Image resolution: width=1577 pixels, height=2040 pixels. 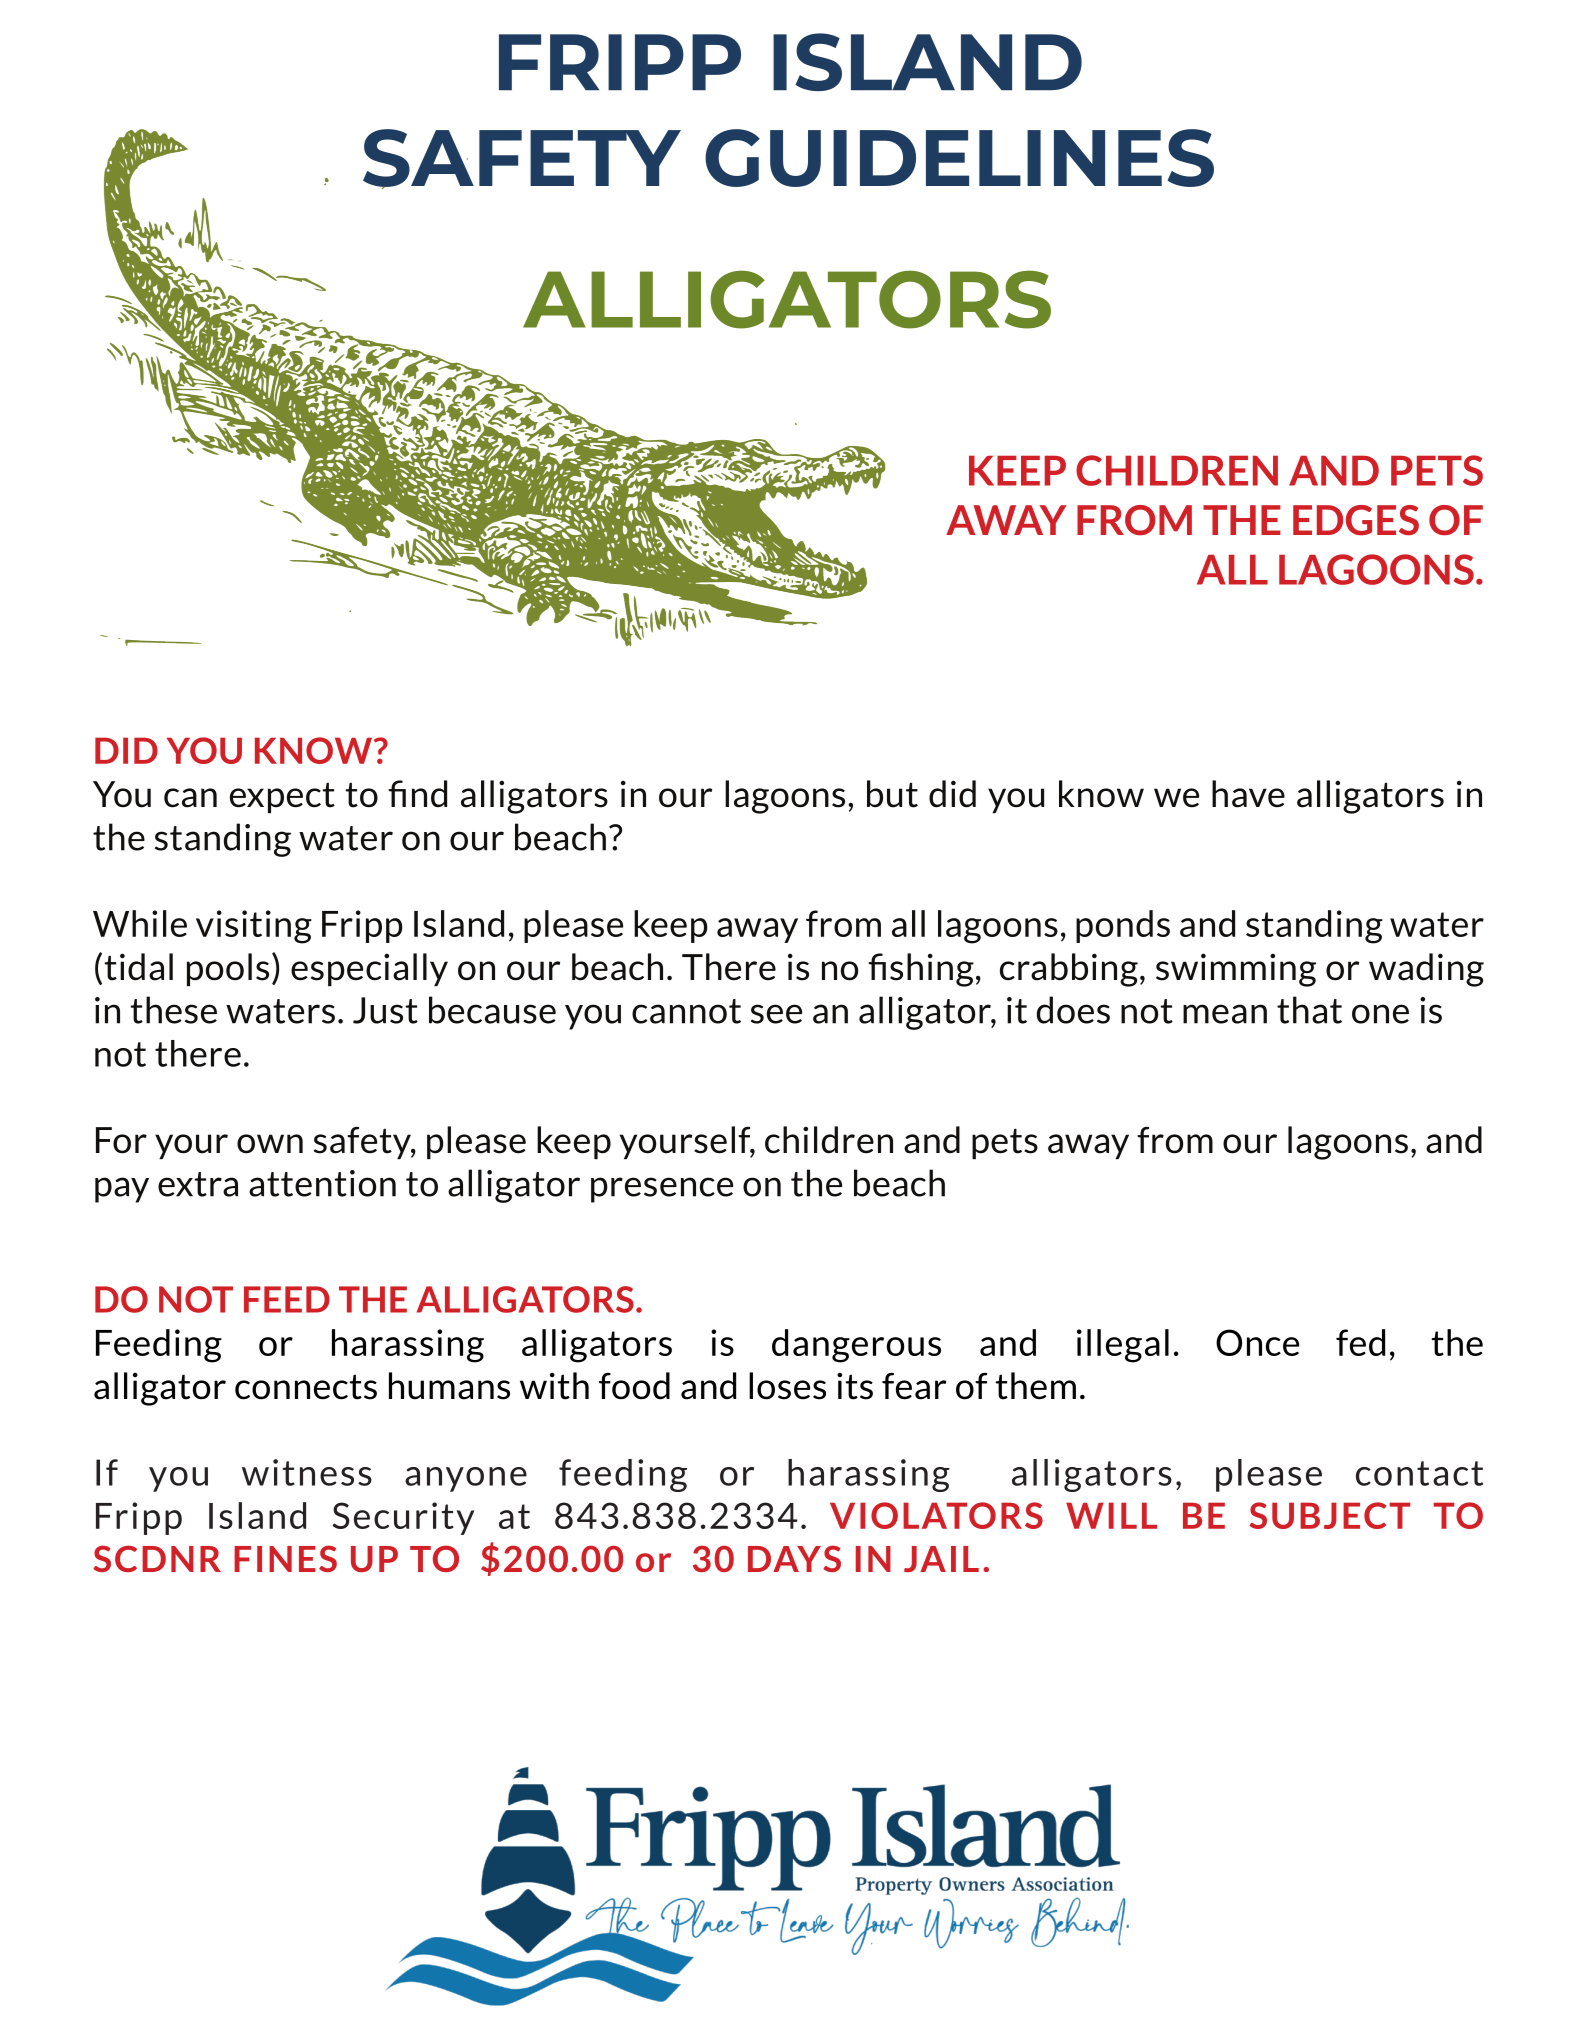 What do you see at coordinates (285, 1558) in the screenshot?
I see `FINES` at bounding box center [285, 1558].
